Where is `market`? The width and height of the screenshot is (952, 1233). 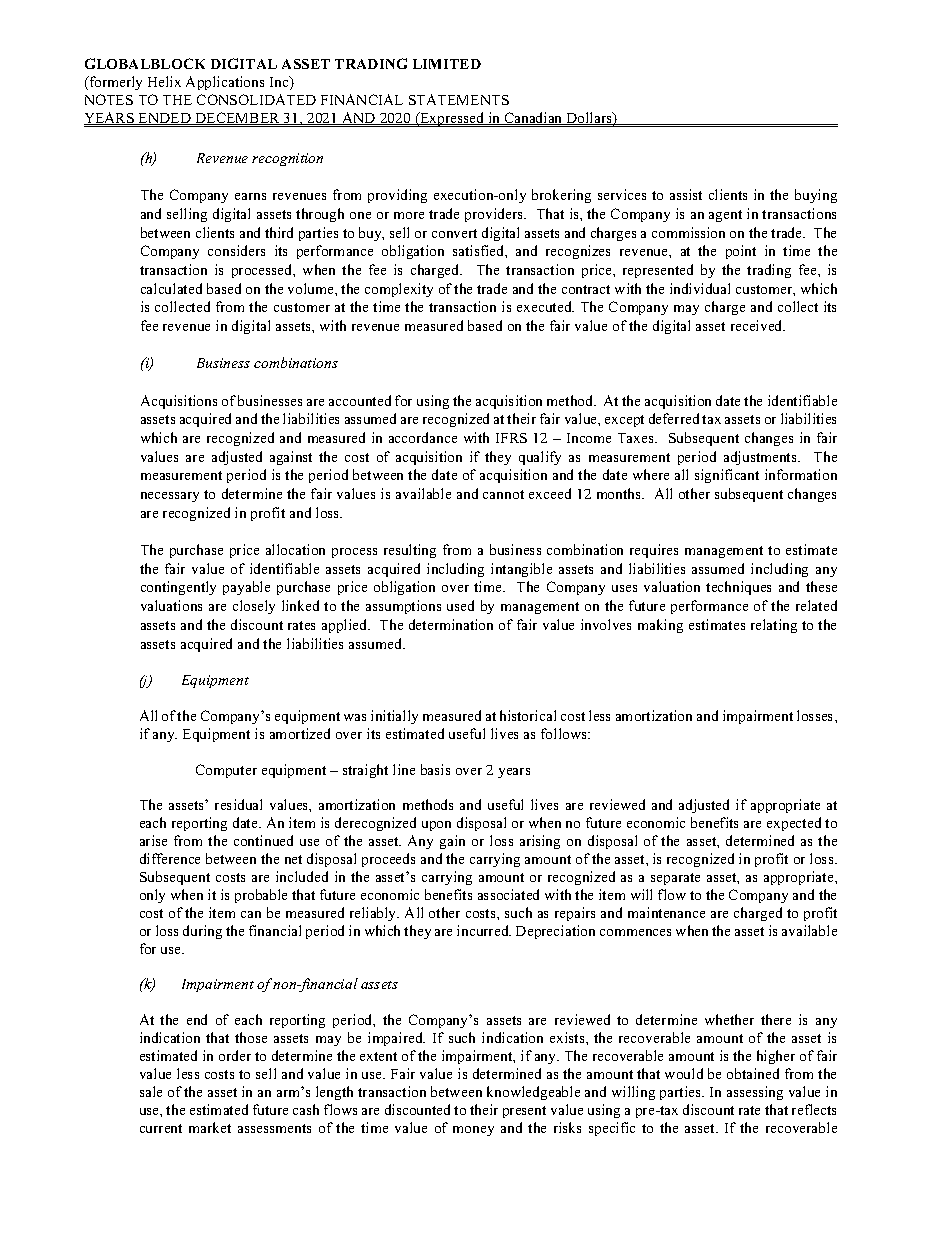
market is located at coordinates (210, 1127).
